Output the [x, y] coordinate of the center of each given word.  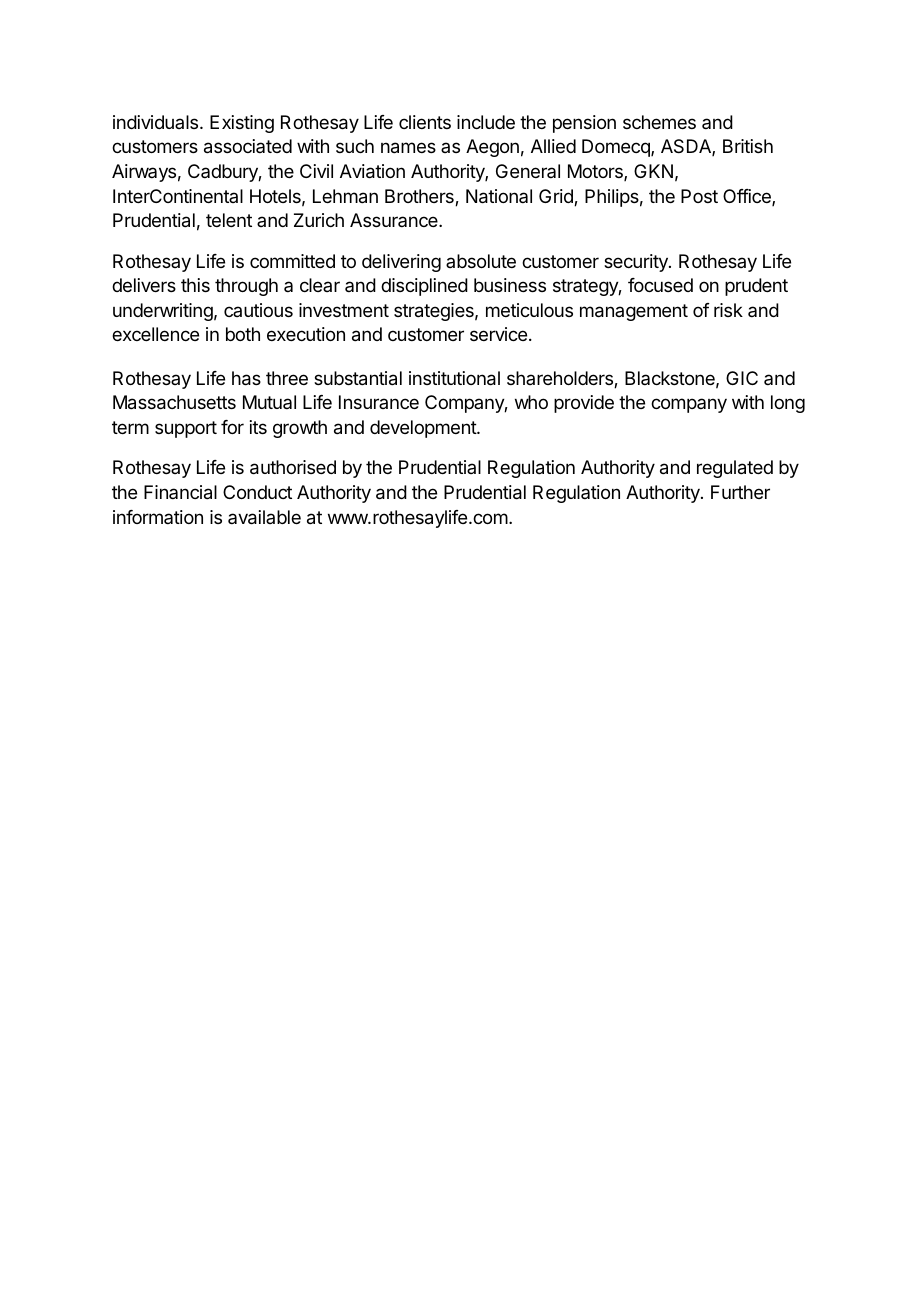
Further [740, 492]
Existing [242, 124]
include [486, 122]
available [264, 517]
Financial [180, 492]
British [748, 146]
